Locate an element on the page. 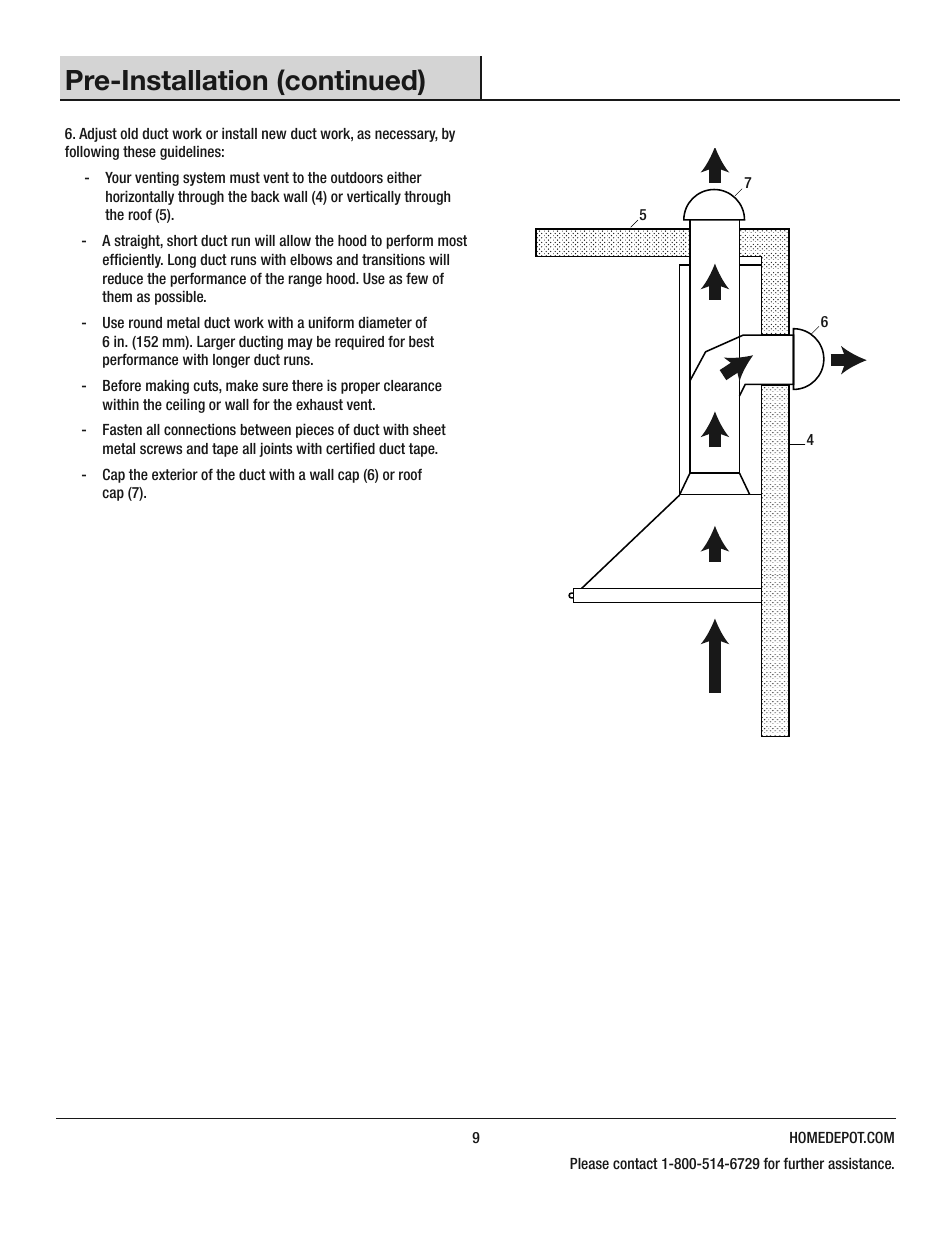 The width and height of the document is (952, 1233). either is located at coordinates (404, 177).
